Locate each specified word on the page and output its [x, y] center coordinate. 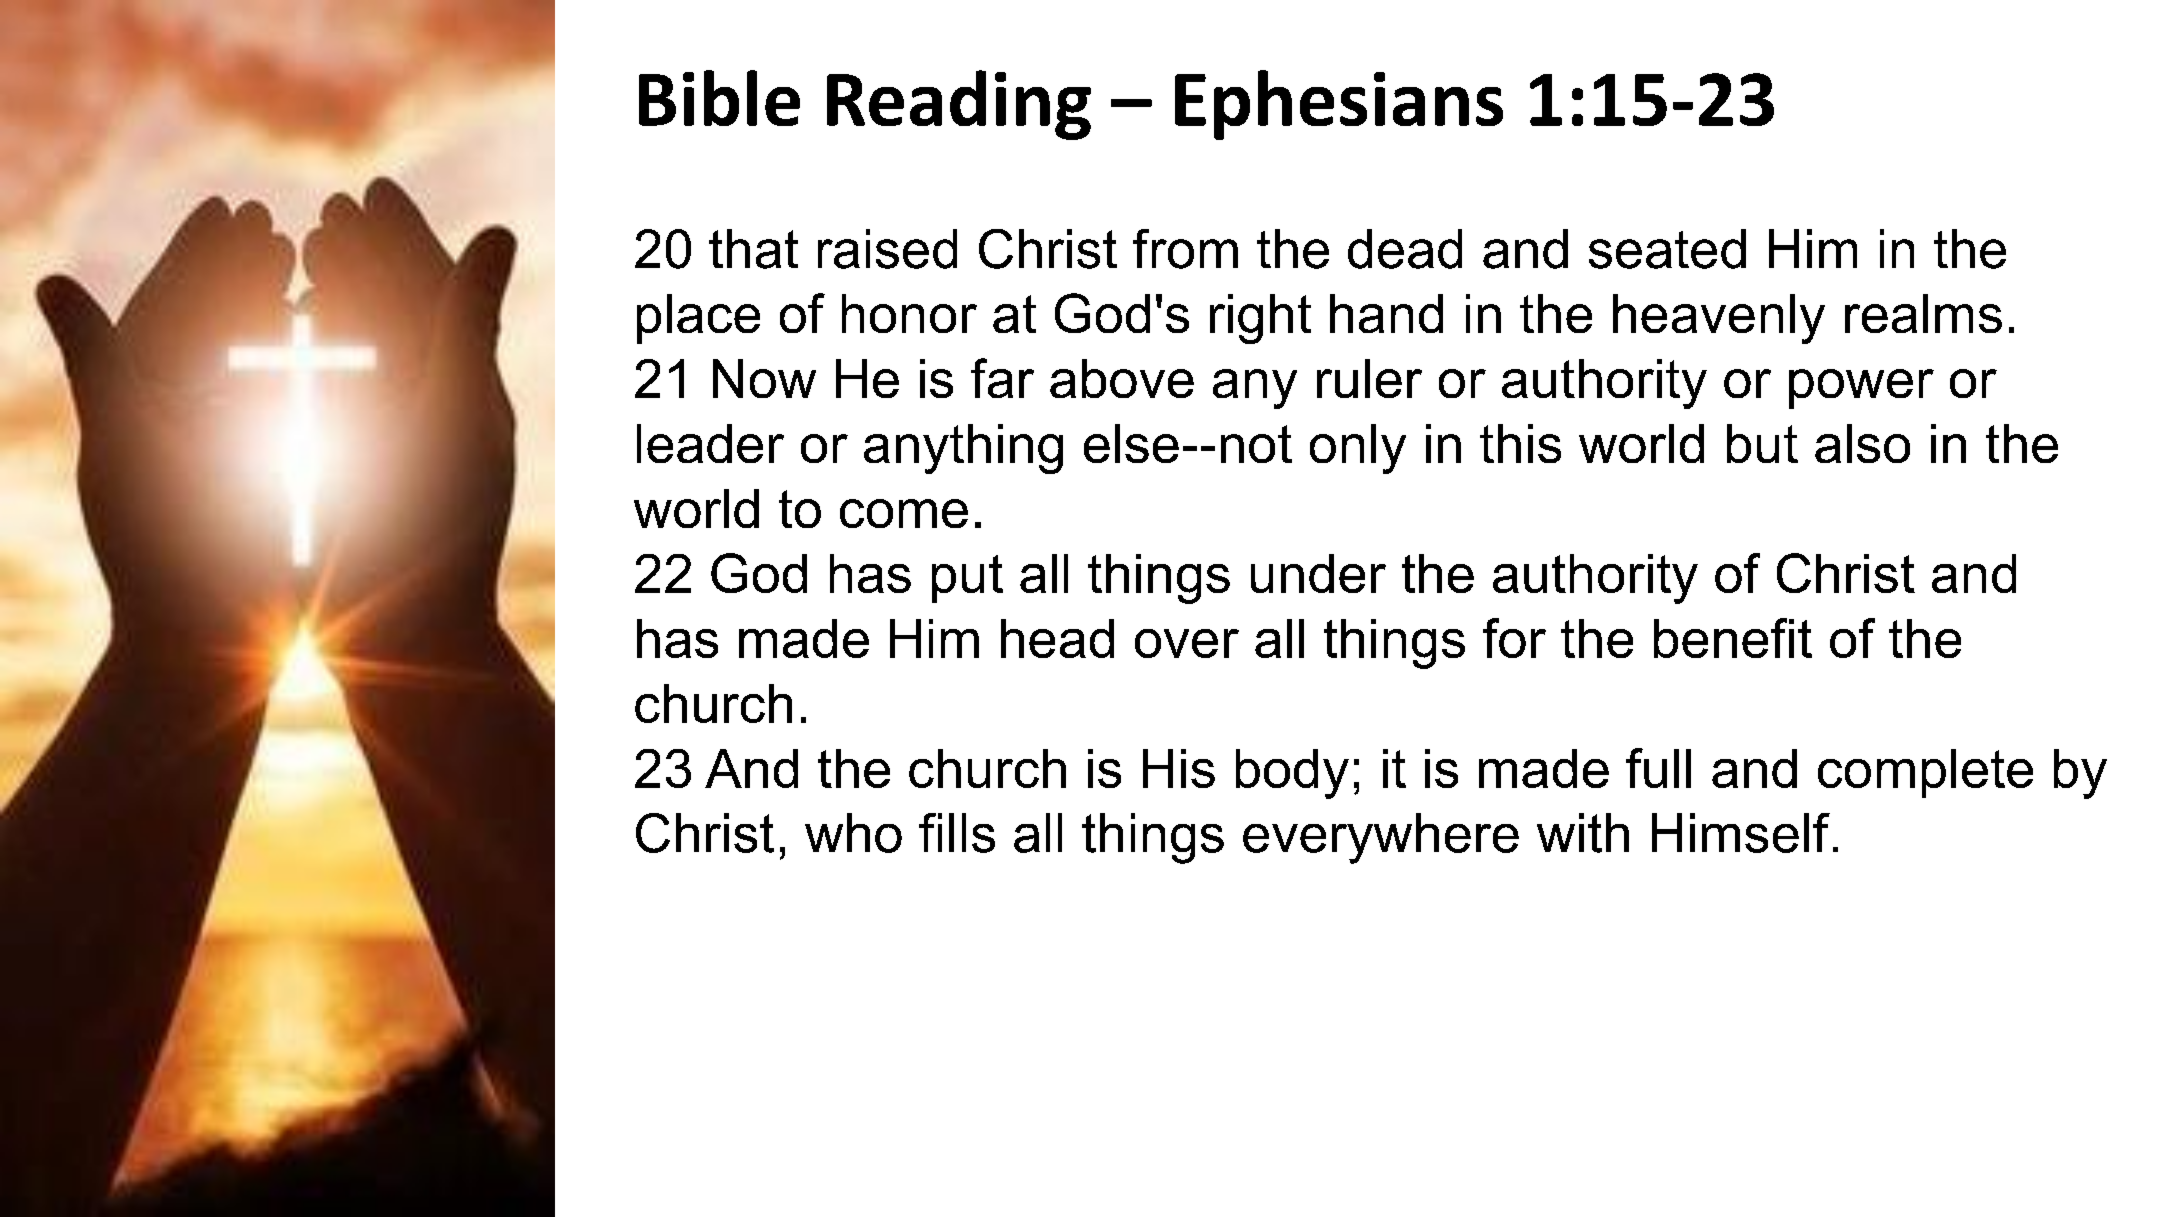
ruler [1369, 378]
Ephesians [1339, 105]
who [853, 833]
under [1318, 573]
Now [764, 378]
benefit [1733, 638]
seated [1667, 249]
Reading [959, 105]
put [967, 579]
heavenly [1719, 319]
